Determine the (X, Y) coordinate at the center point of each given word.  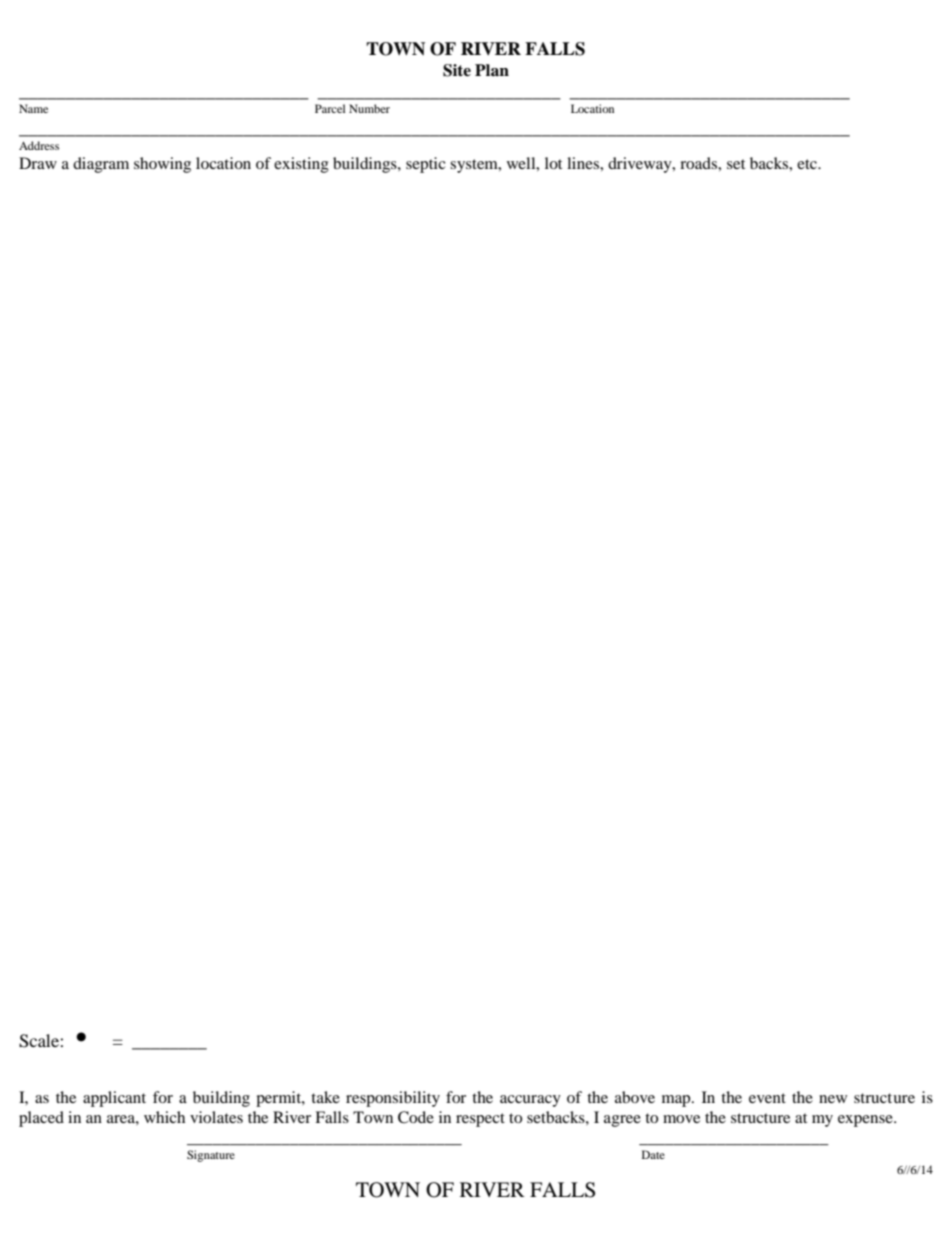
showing (162, 165)
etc (808, 164)
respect (480, 1120)
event (767, 1098)
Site (457, 70)
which (164, 1117)
